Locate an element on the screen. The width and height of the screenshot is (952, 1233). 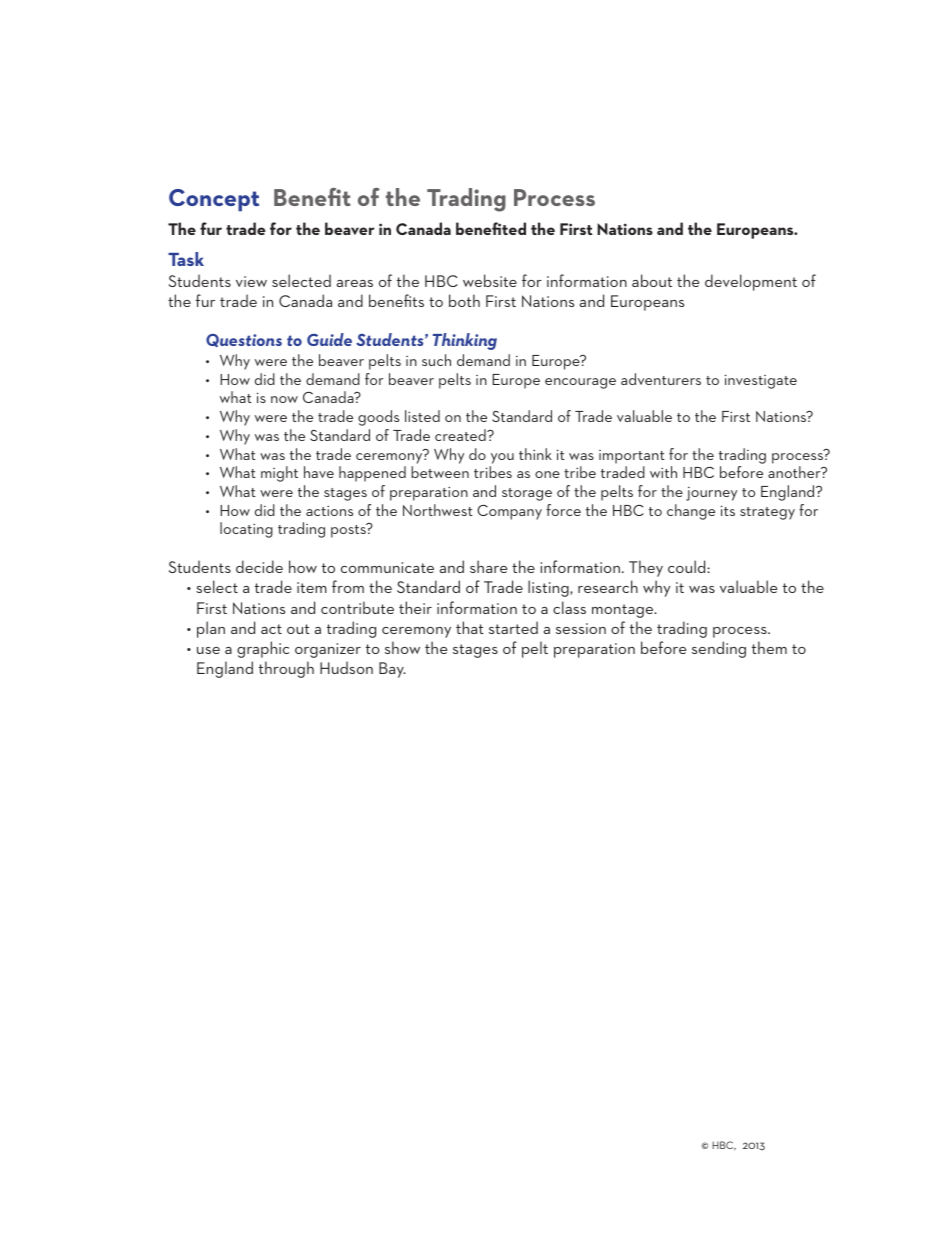
such is located at coordinates (436, 360).
